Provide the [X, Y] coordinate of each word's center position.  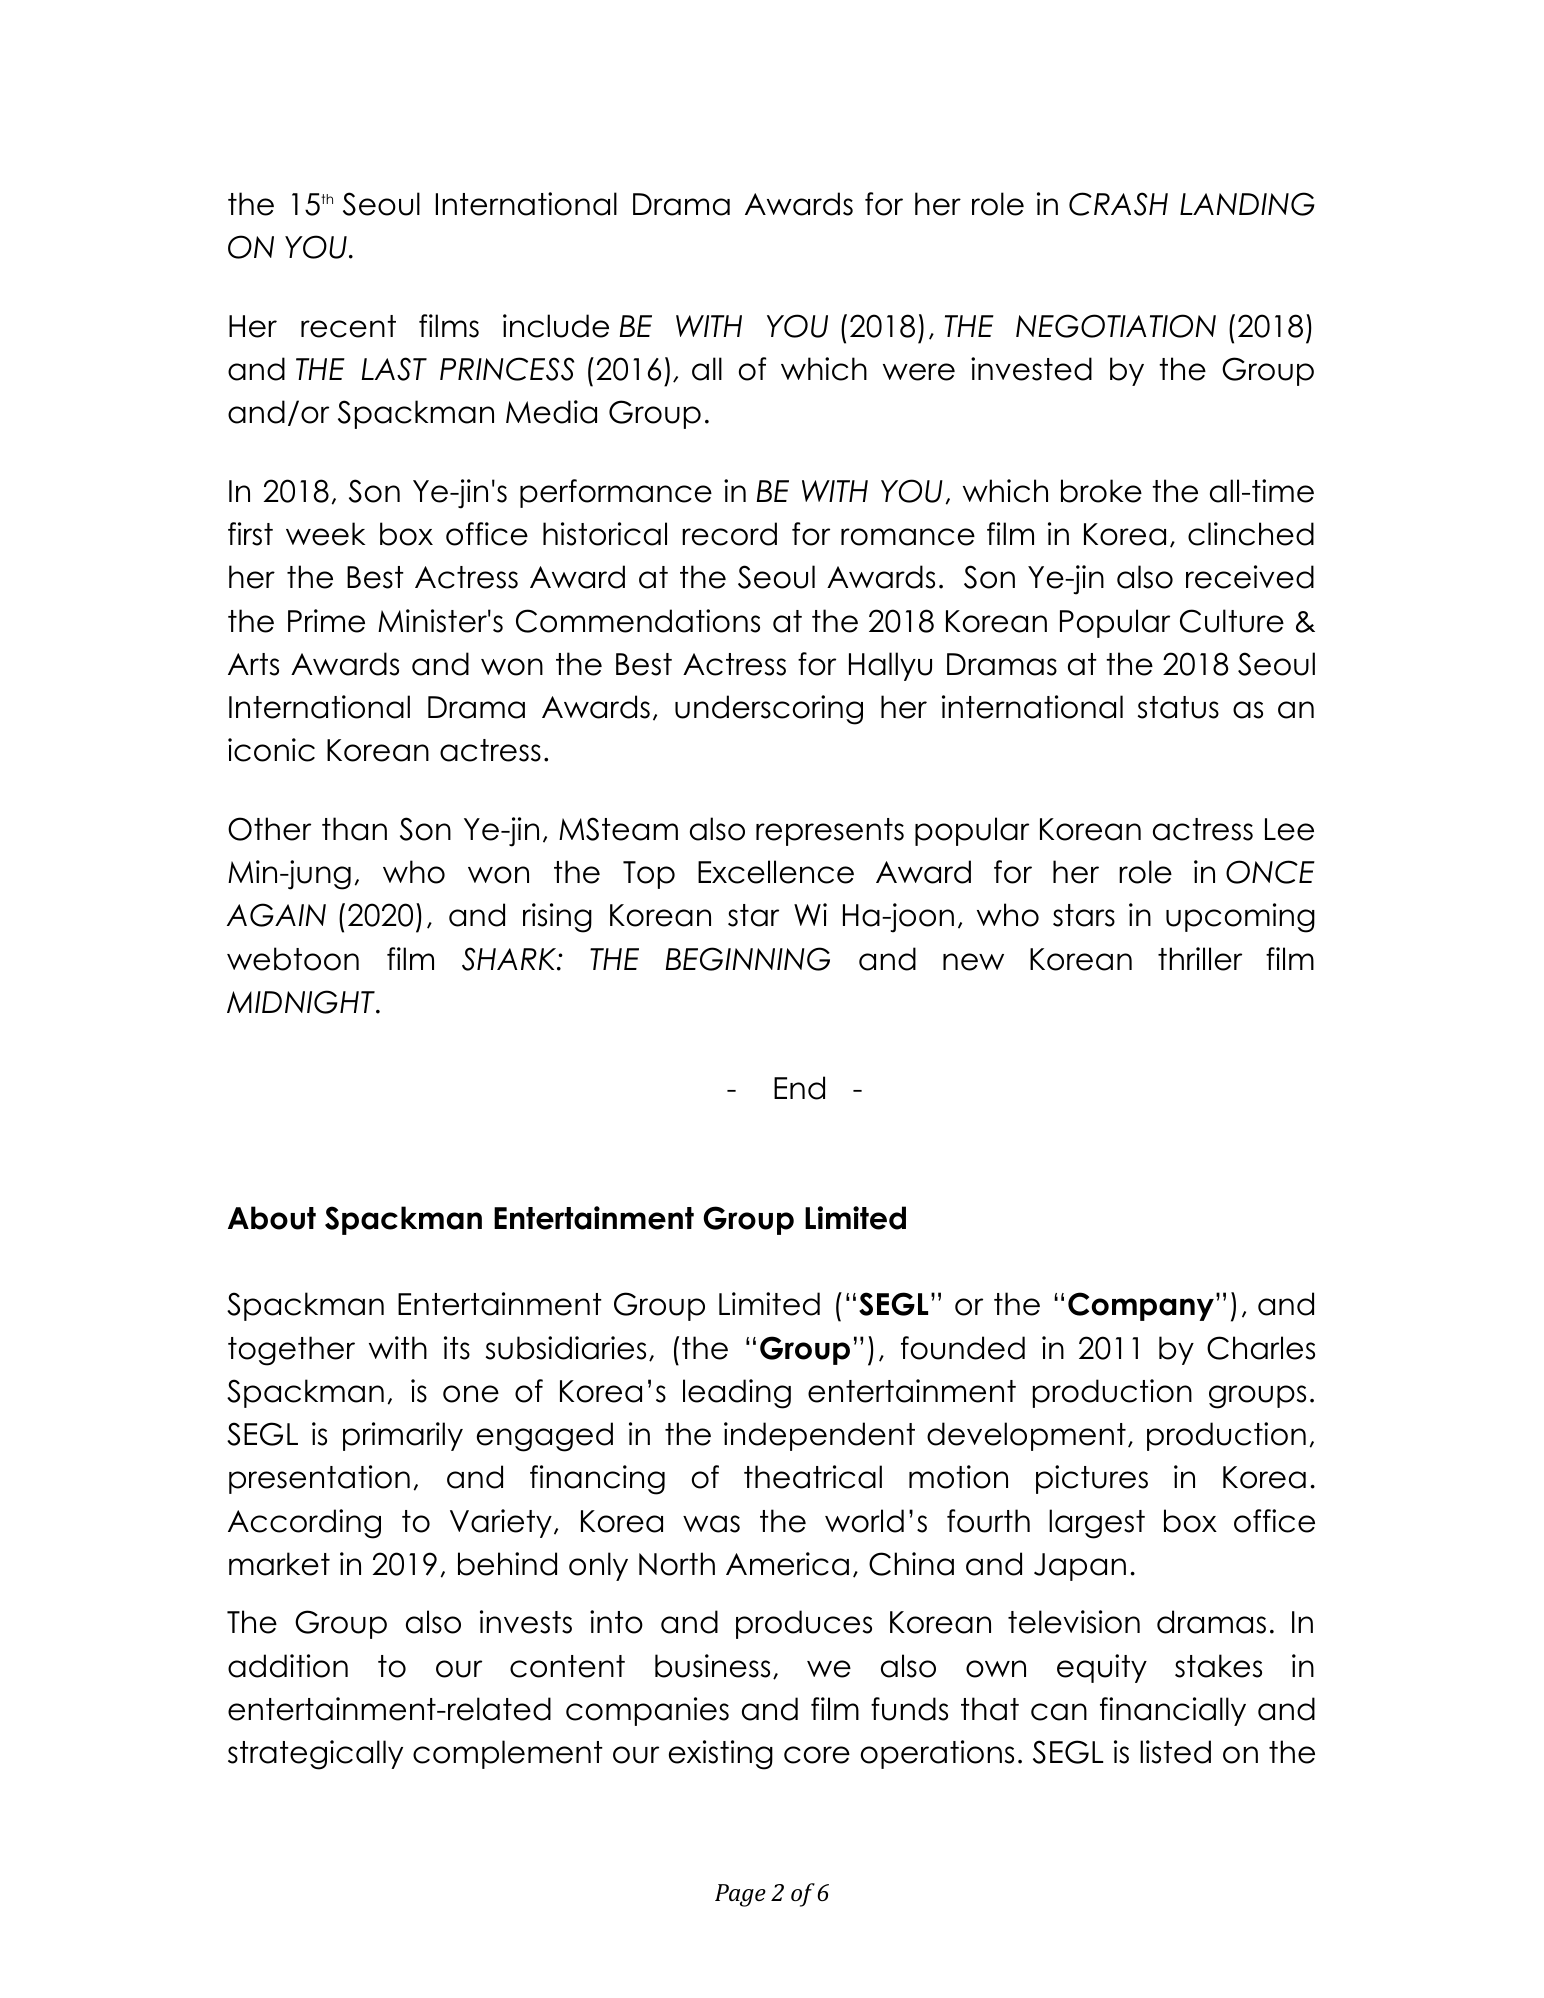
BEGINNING [747, 959]
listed [1175, 1752]
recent [348, 326]
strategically [315, 1755]
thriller [1200, 959]
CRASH [1118, 204]
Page [740, 1895]
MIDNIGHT [302, 1002]
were [919, 372]
